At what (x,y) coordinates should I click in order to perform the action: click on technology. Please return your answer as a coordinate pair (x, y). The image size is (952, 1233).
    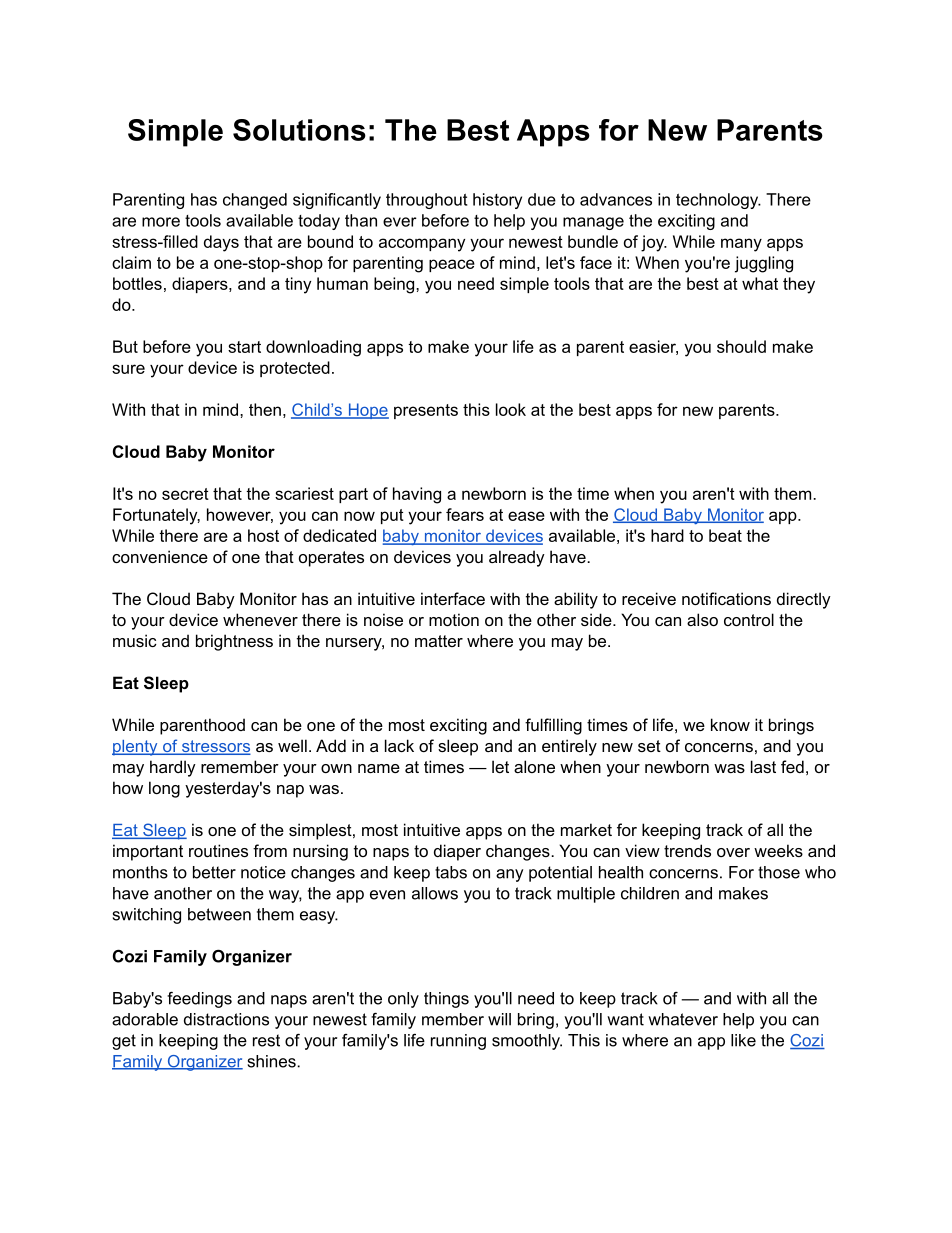
    Looking at the image, I should click on (718, 201).
